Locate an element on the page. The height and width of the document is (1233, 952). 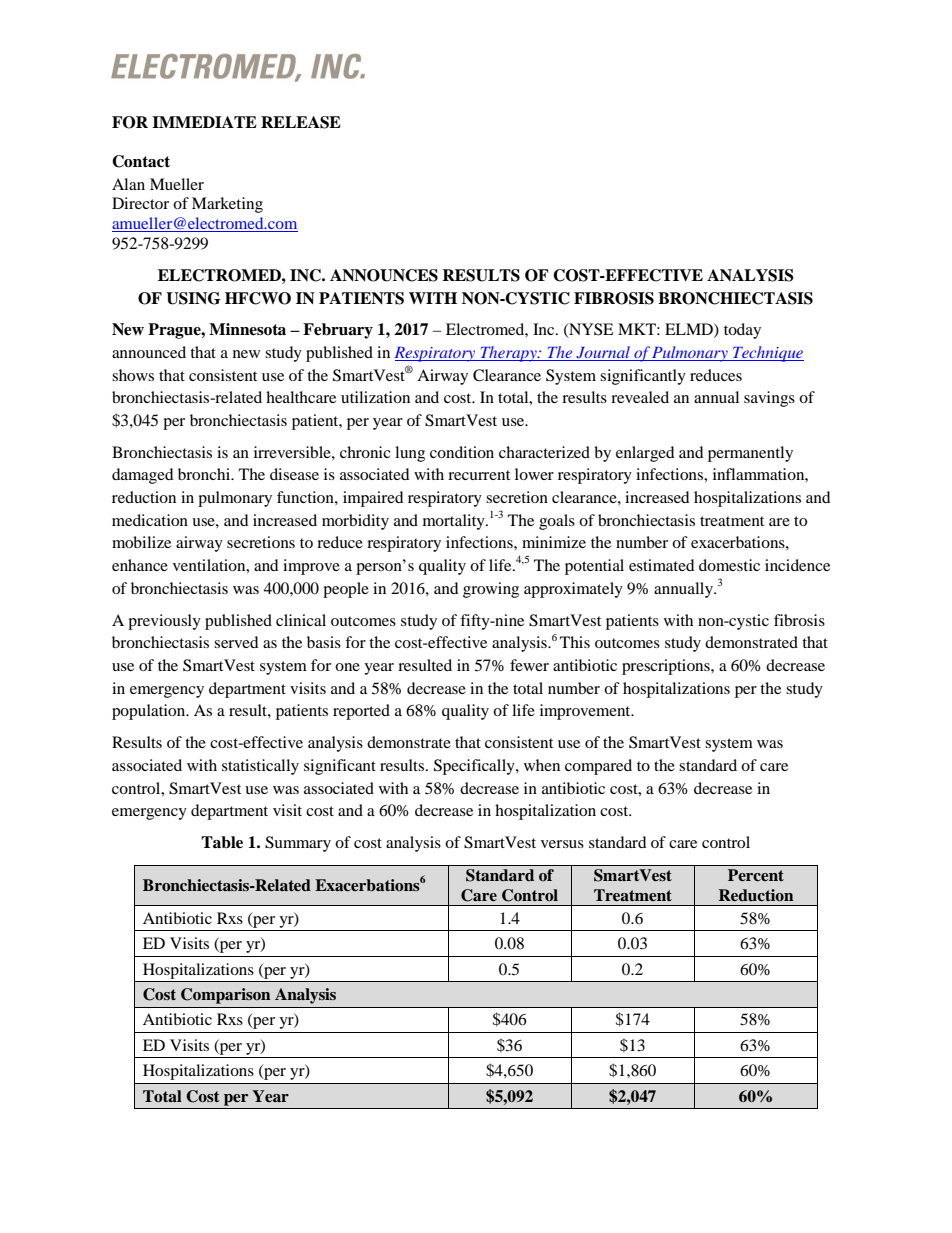
Comparison is located at coordinates (225, 996).
